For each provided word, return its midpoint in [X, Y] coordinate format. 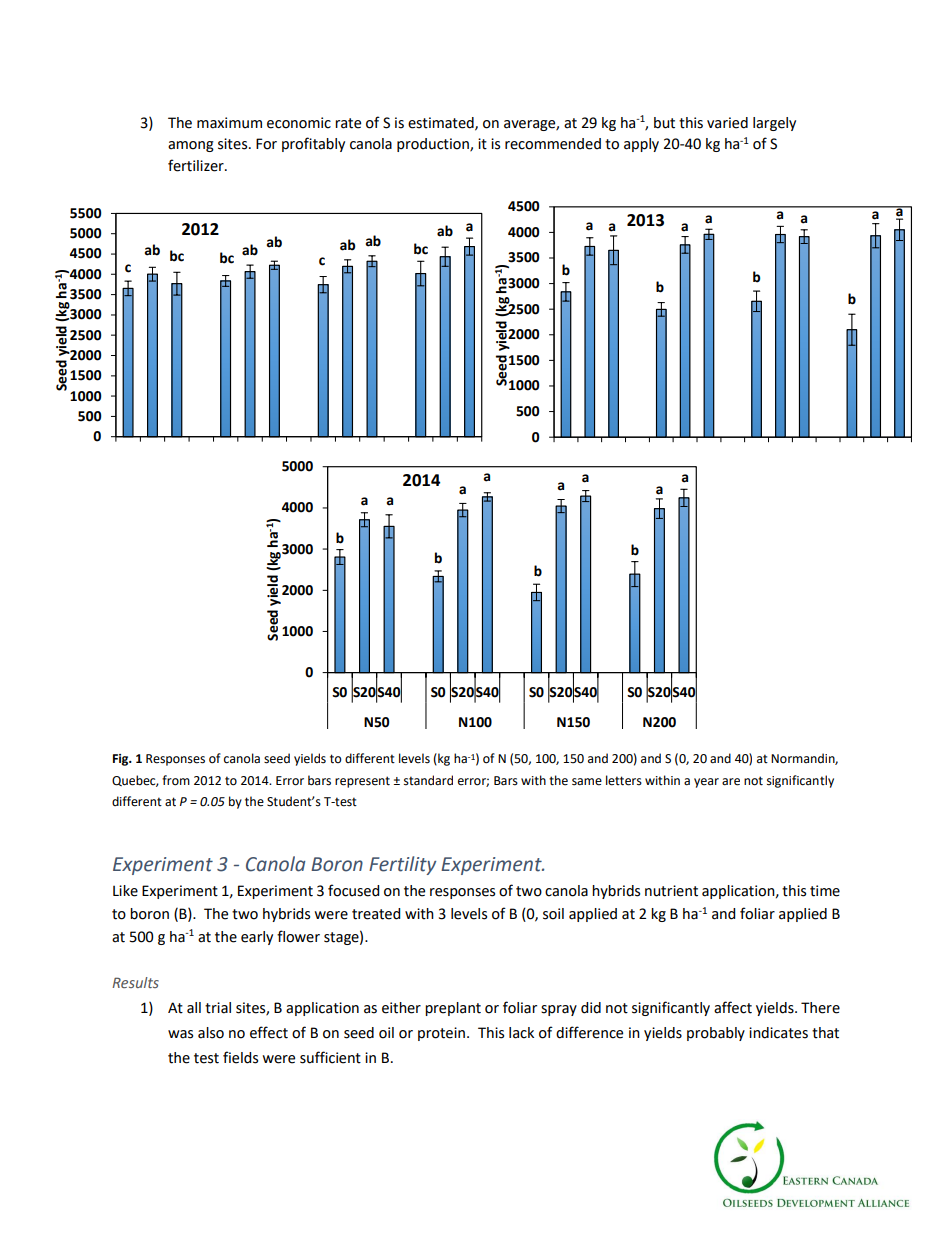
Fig [122, 760]
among [191, 146]
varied [727, 123]
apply [641, 145]
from [176, 780]
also [211, 1033]
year [706, 783]
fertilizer [197, 165]
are [731, 782]
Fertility [402, 865]
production [434, 145]
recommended [553, 144]
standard [428, 780]
